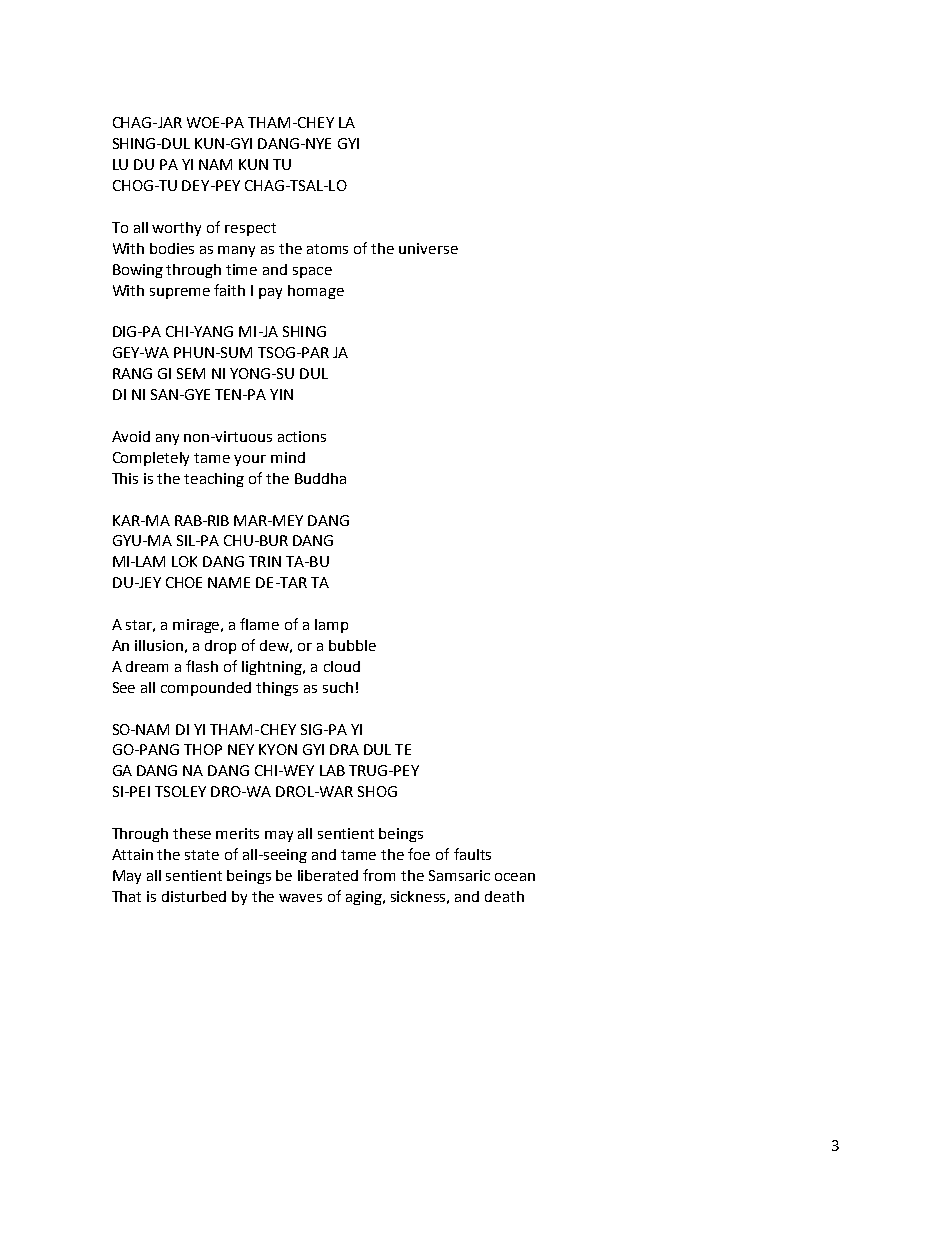 This document has height=1233, width=952. Describe the element at coordinates (352, 645) in the document. I see `bubble` at that location.
